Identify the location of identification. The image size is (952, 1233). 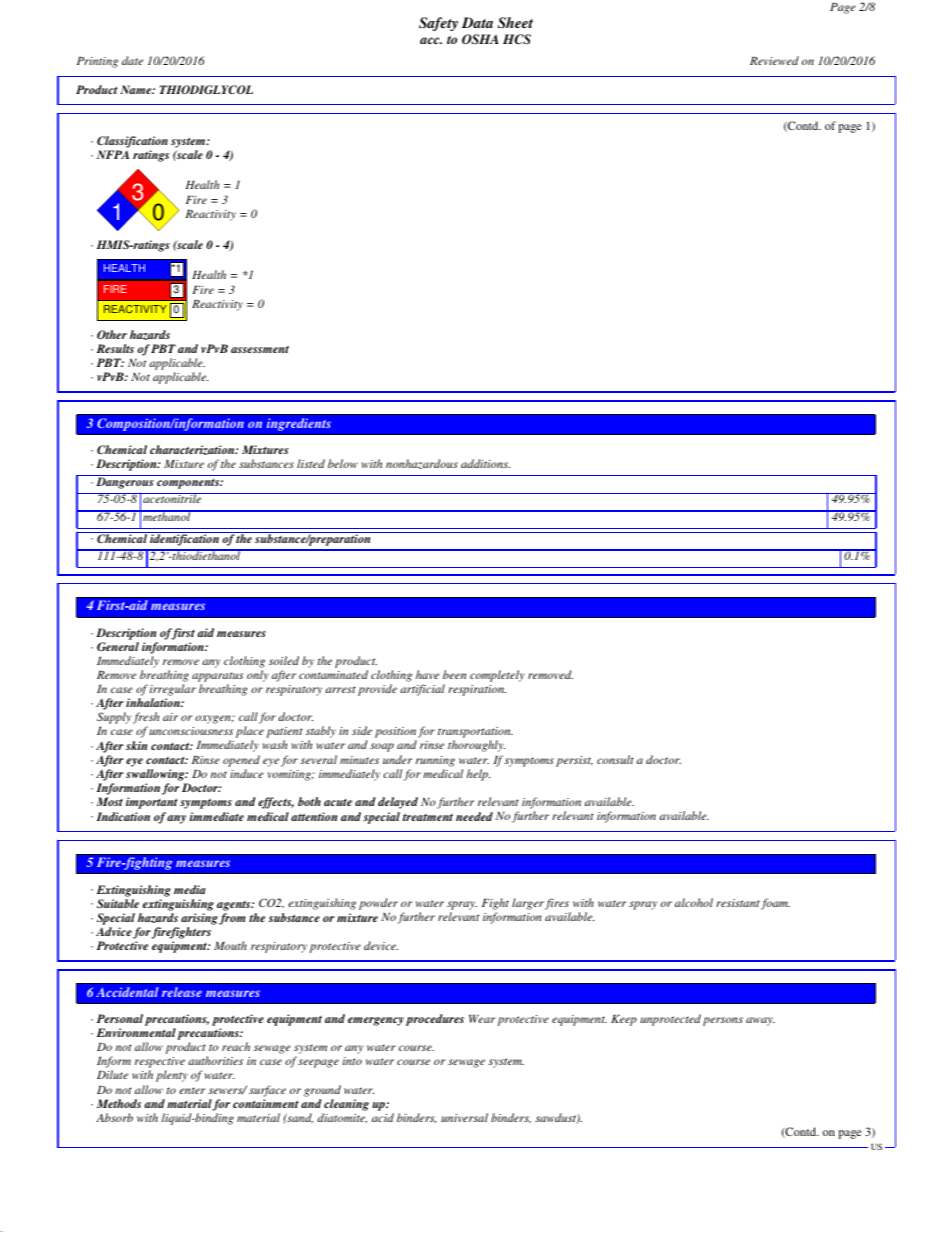
(184, 539).
